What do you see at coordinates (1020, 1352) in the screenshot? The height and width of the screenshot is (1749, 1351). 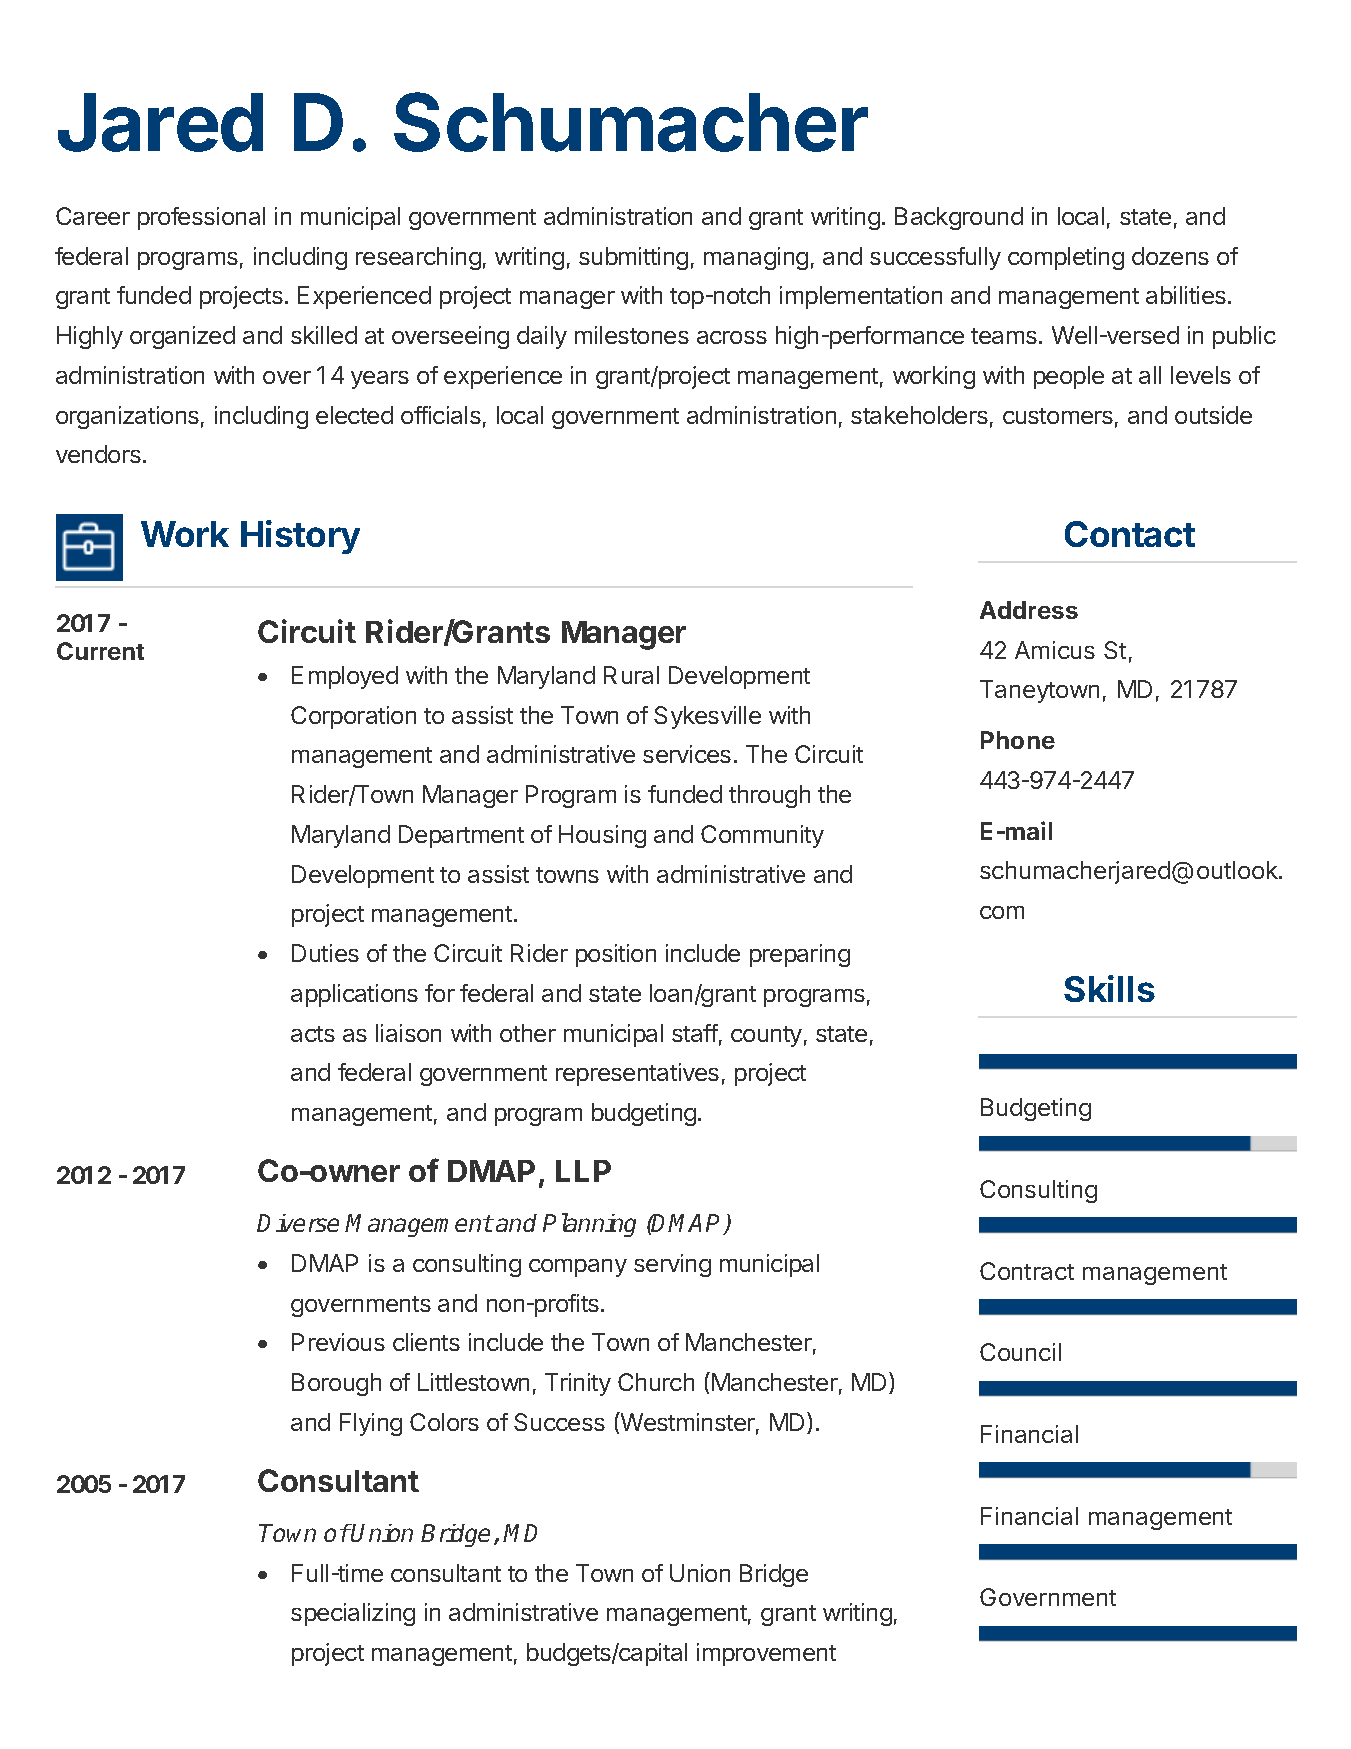 I see `Council` at bounding box center [1020, 1352].
